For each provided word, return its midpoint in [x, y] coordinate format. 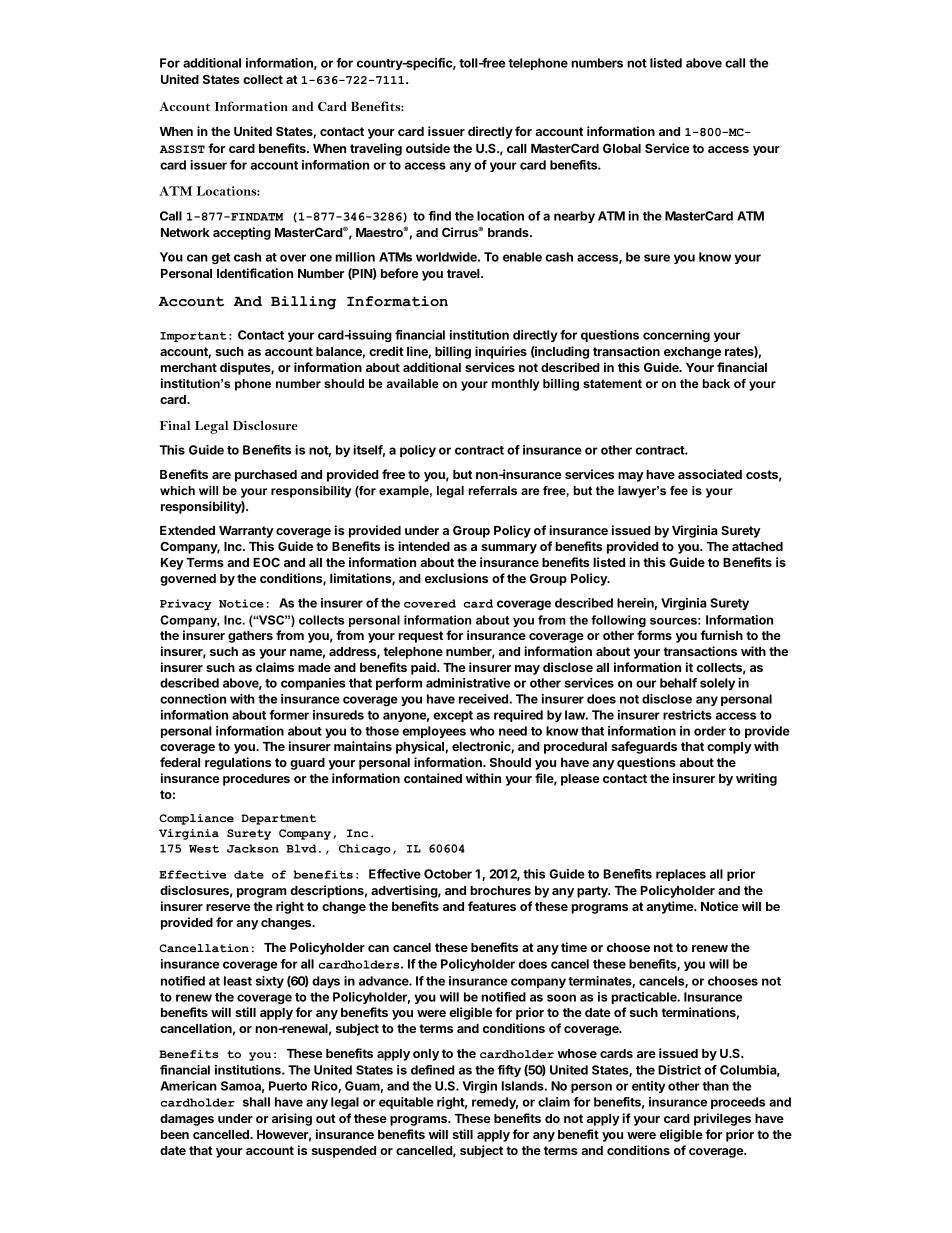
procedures [256, 780]
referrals [493, 490]
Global [622, 148]
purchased [266, 476]
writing [756, 779]
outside [428, 148]
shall [256, 1102]
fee [679, 490]
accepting [242, 233]
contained [433, 778]
